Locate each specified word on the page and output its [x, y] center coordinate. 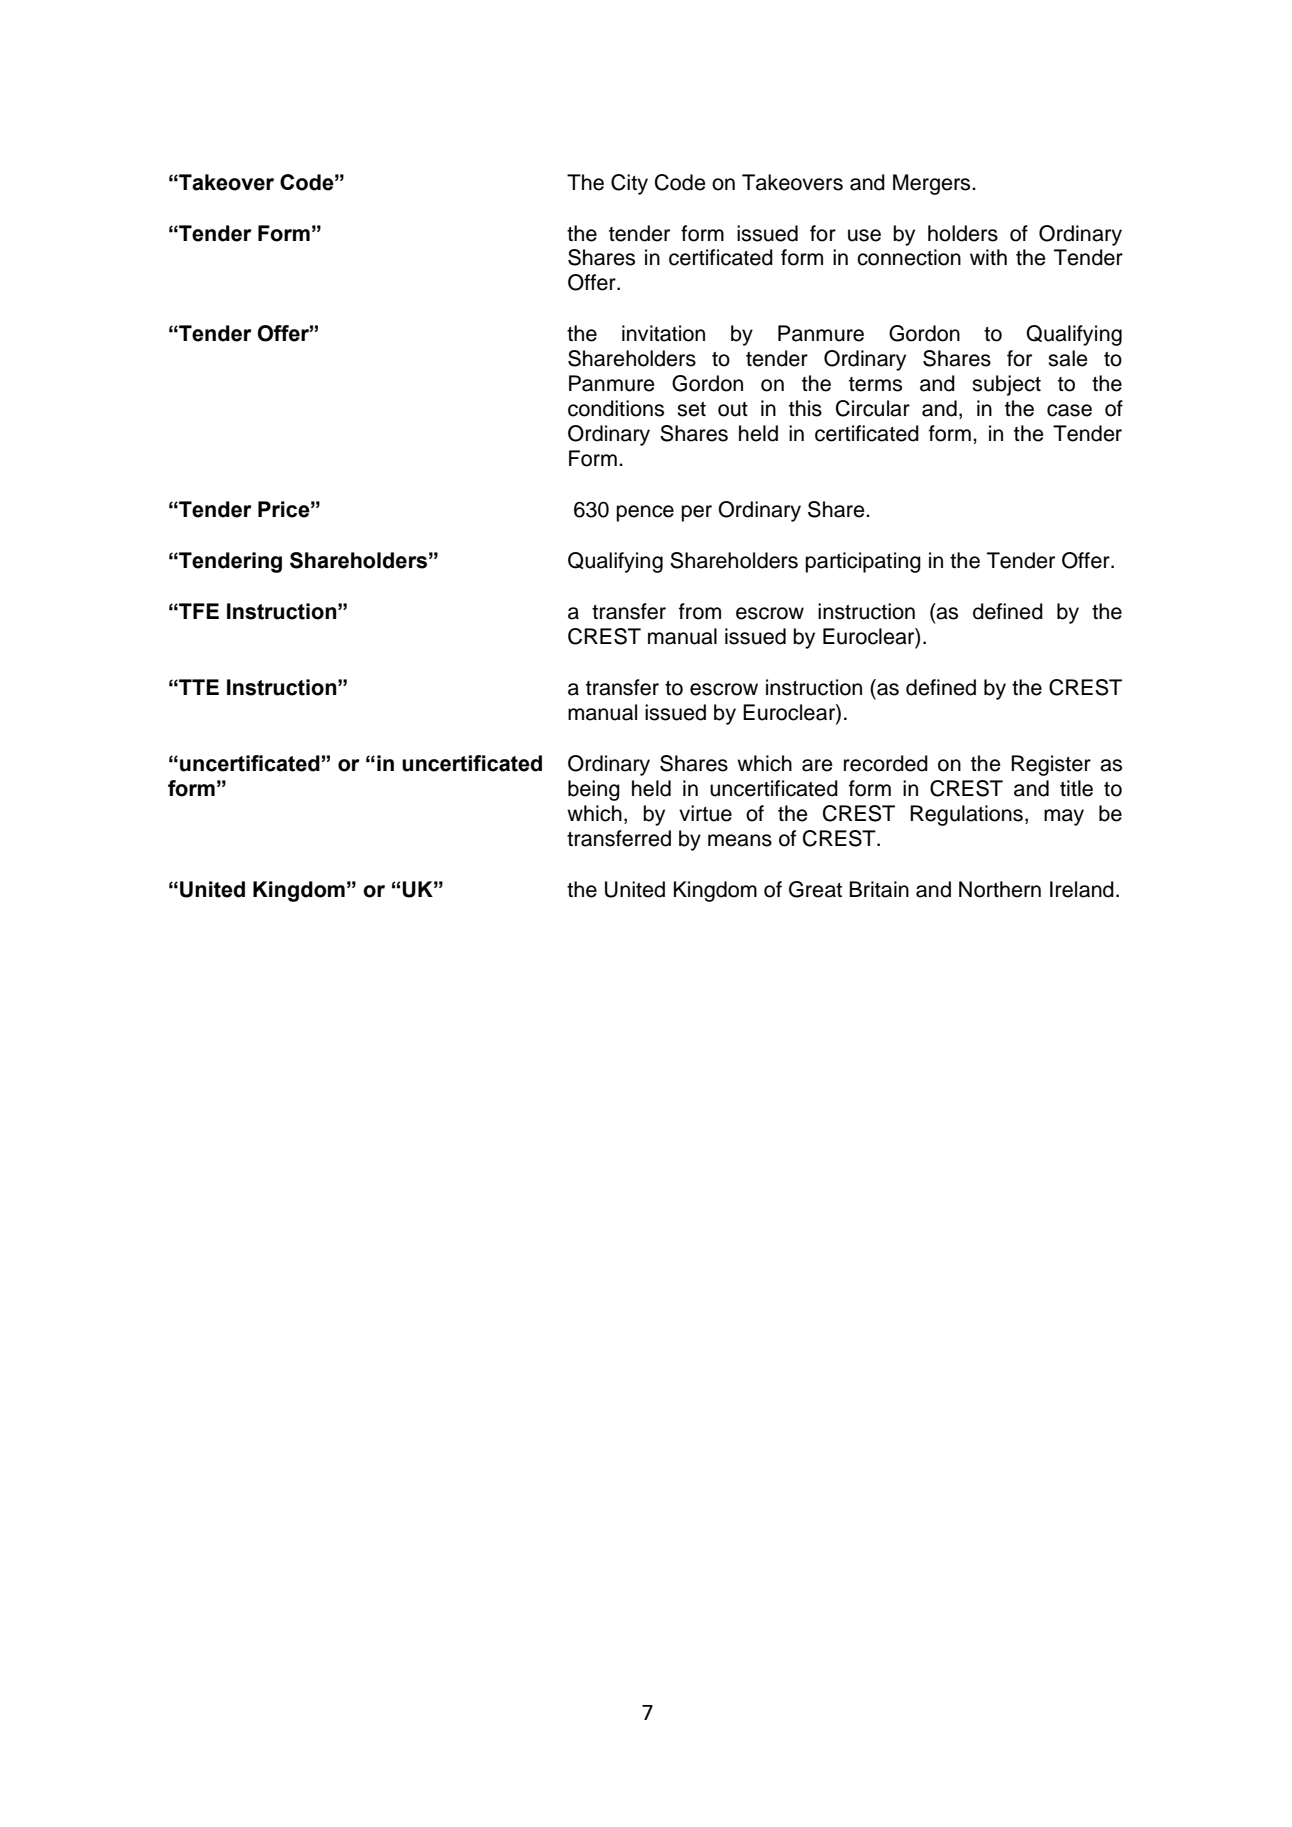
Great [815, 889]
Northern [1000, 889]
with [988, 257]
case [1069, 410]
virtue [705, 813]
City [629, 184]
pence [645, 513]
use [864, 235]
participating [863, 562]
